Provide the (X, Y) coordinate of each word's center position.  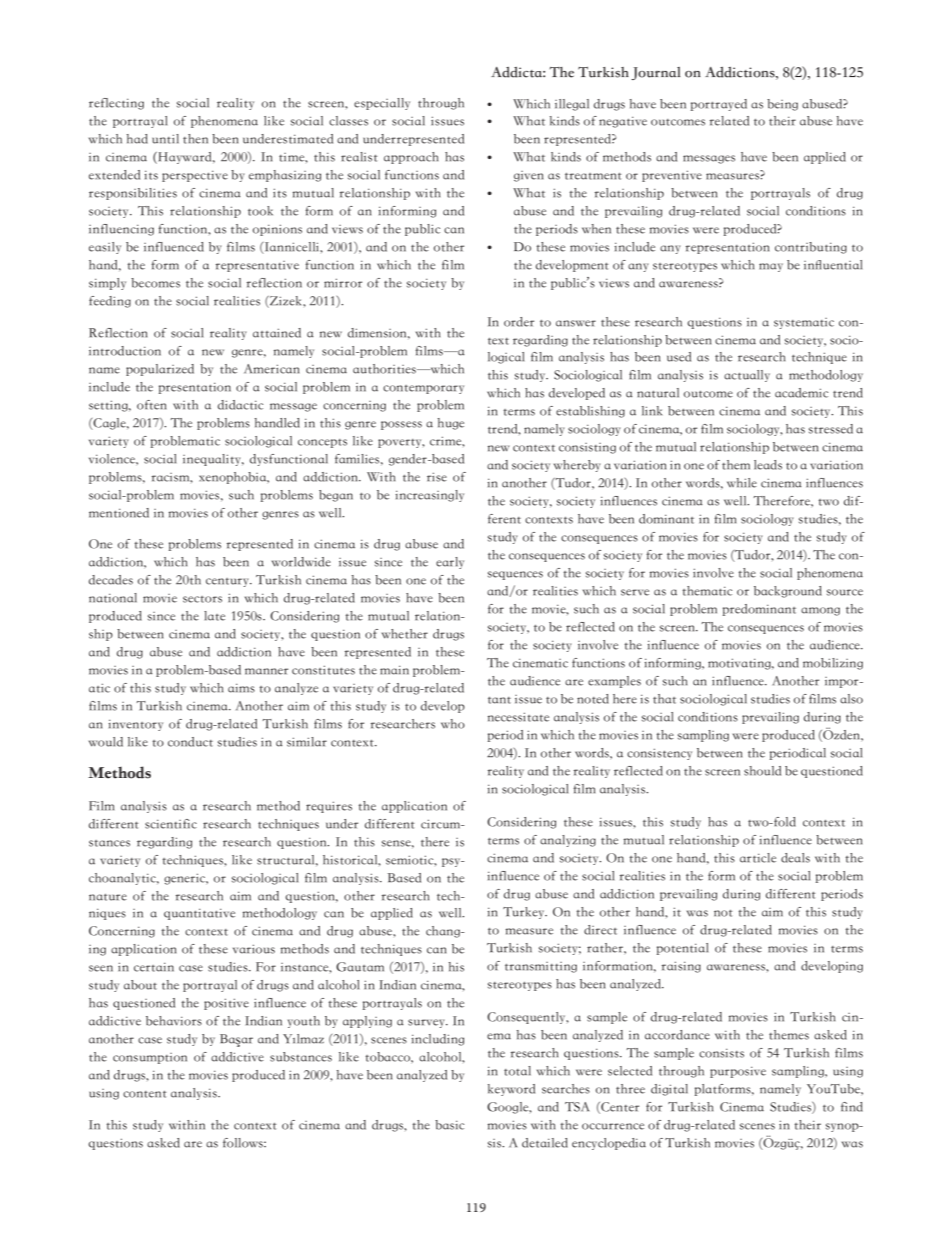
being (782, 105)
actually (747, 376)
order (519, 322)
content (145, 1094)
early (450, 563)
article (758, 858)
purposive (738, 1072)
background (788, 592)
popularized (160, 370)
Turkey (525, 913)
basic (449, 1125)
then (195, 139)
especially (382, 104)
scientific (171, 824)
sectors (202, 599)
